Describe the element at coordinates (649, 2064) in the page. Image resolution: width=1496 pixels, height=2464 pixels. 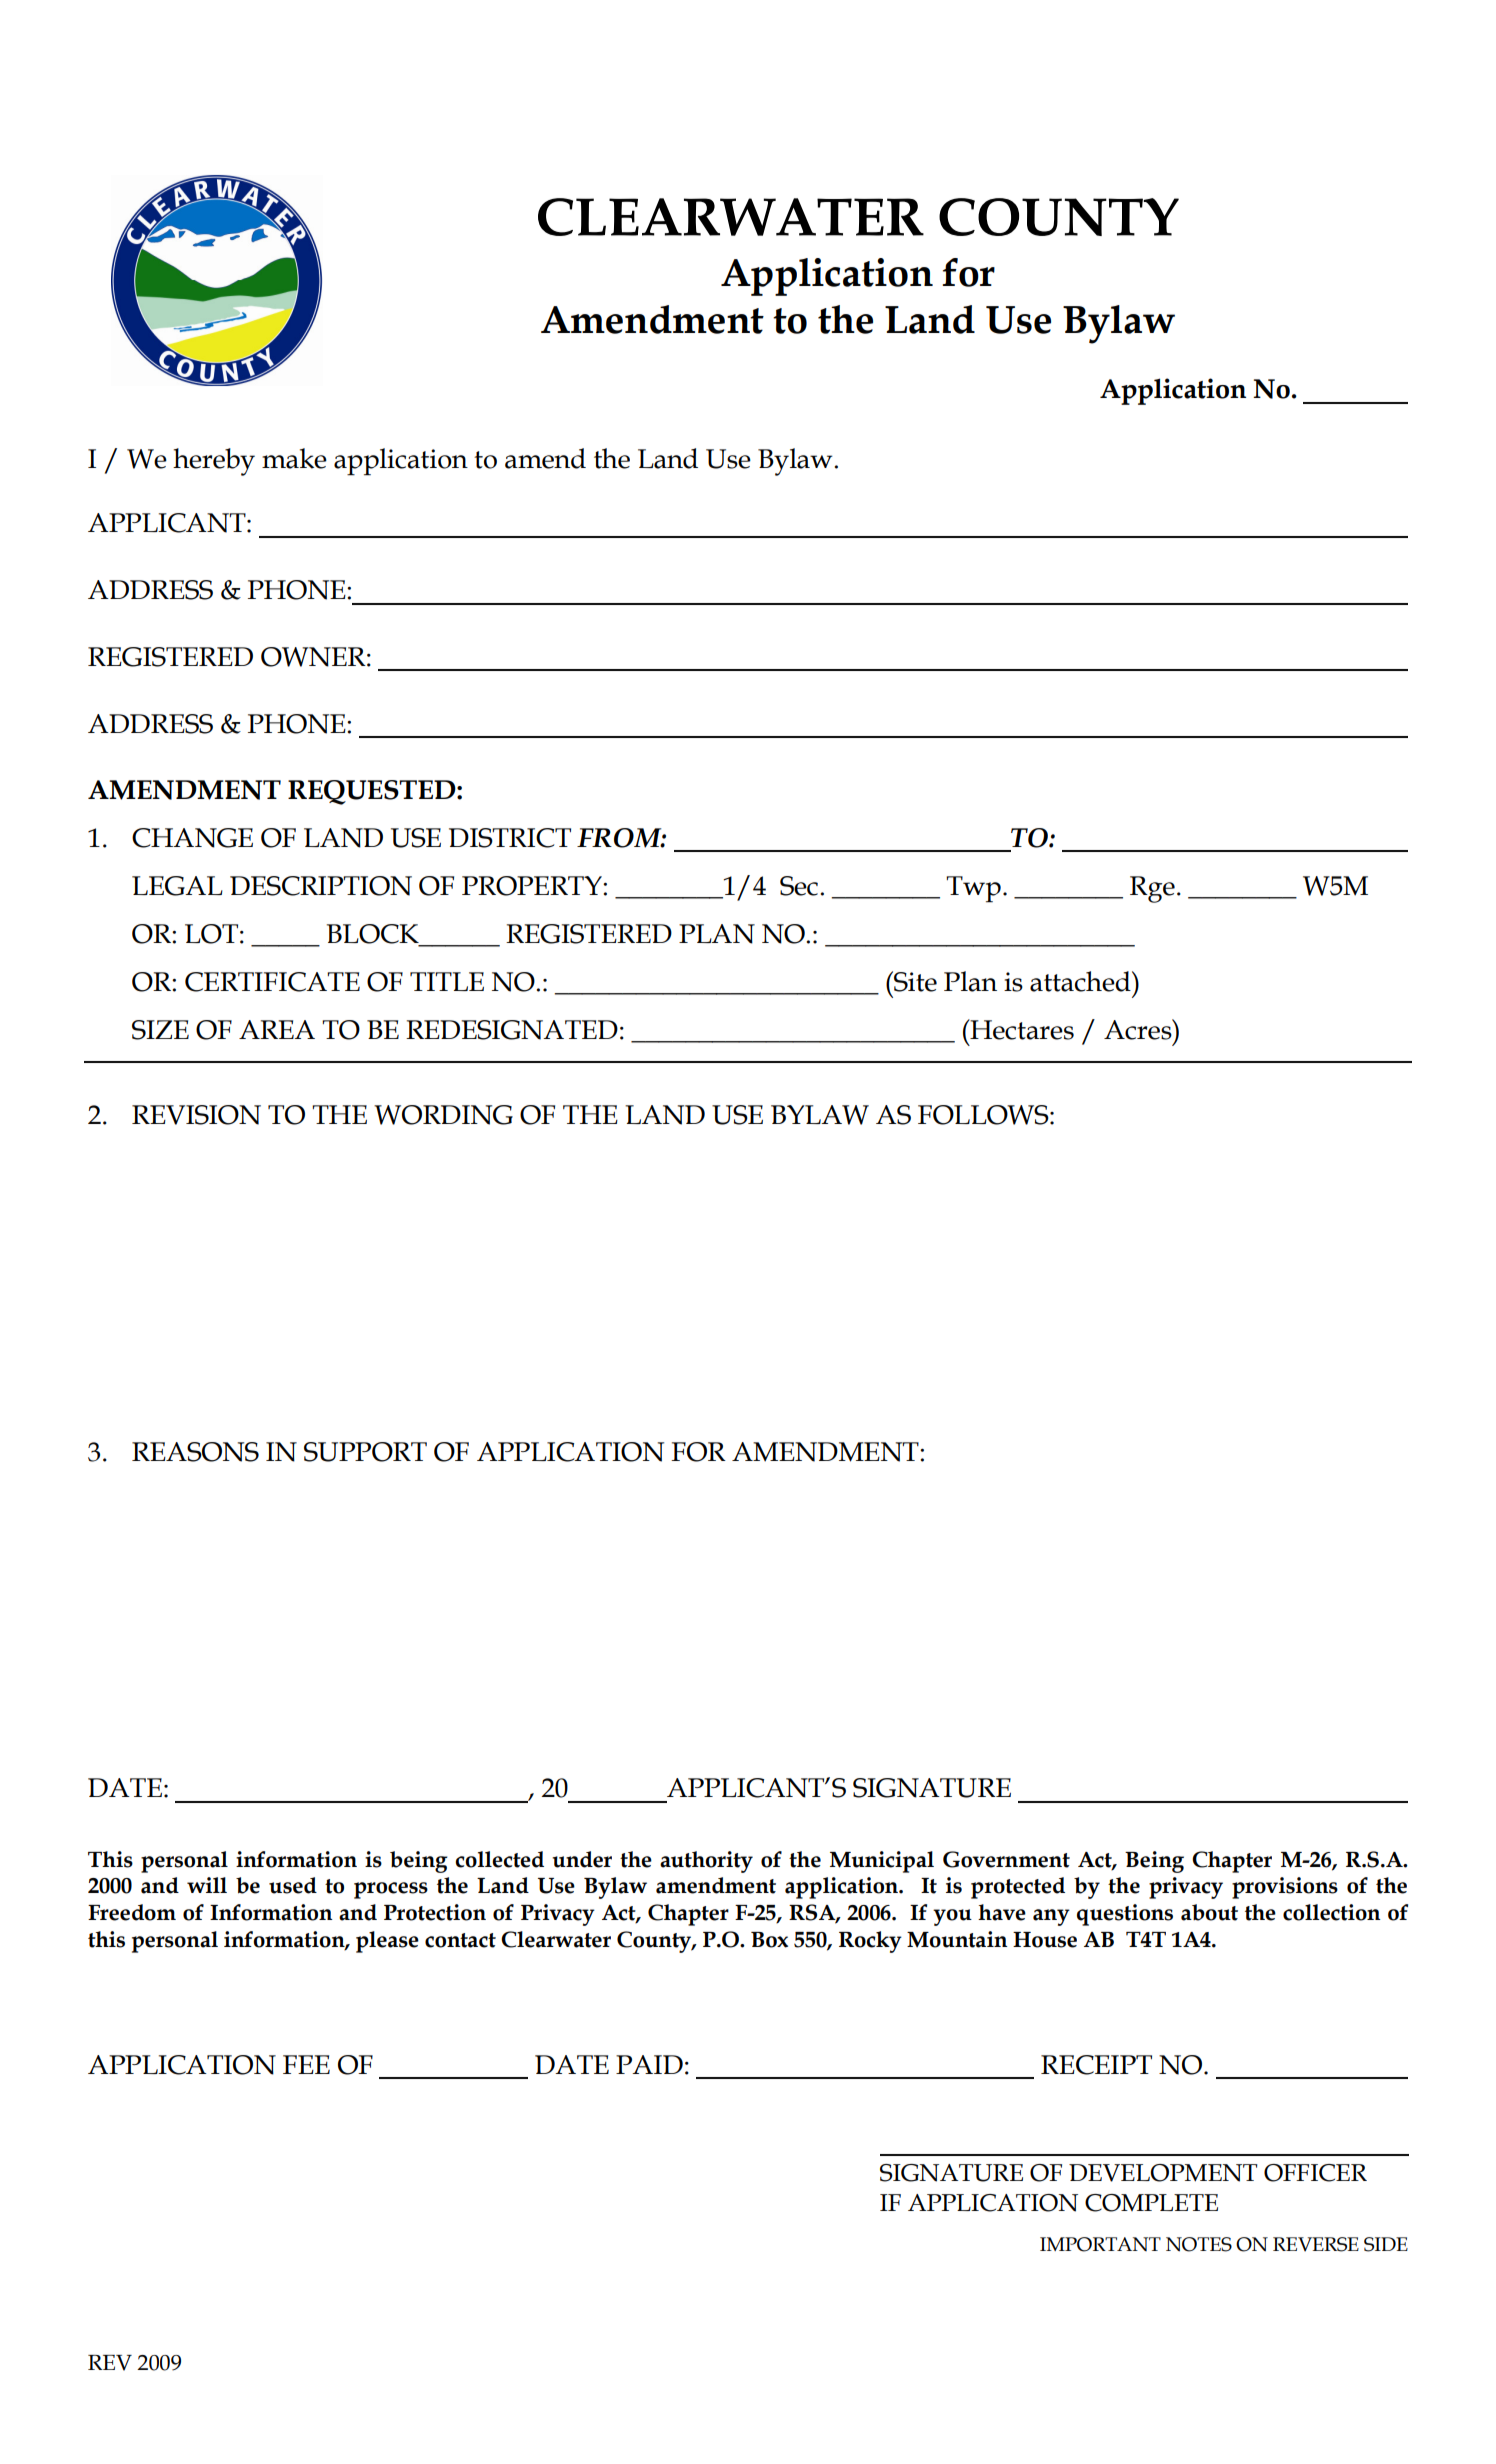
I see `PAID` at that location.
